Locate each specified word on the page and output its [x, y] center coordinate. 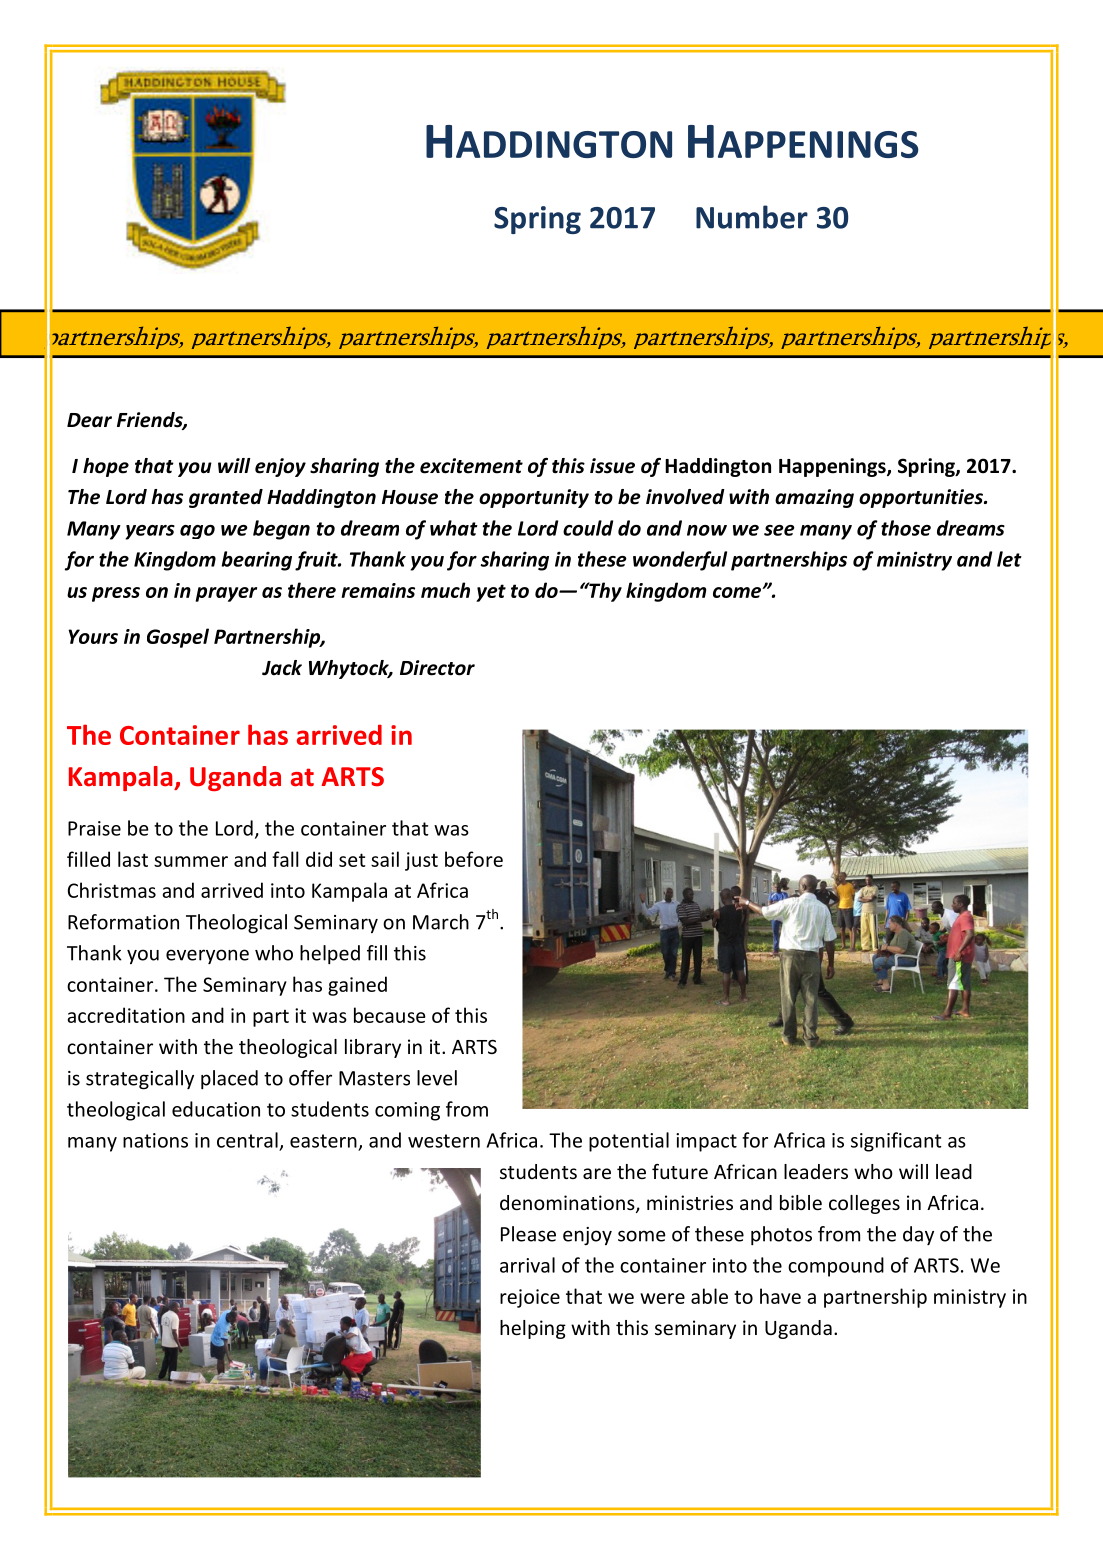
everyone [207, 956]
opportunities [922, 498]
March [441, 922]
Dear [89, 420]
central [247, 1140]
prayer [226, 594]
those [906, 528]
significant [896, 1142]
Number [752, 217]
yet [491, 593]
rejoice [530, 1298]
